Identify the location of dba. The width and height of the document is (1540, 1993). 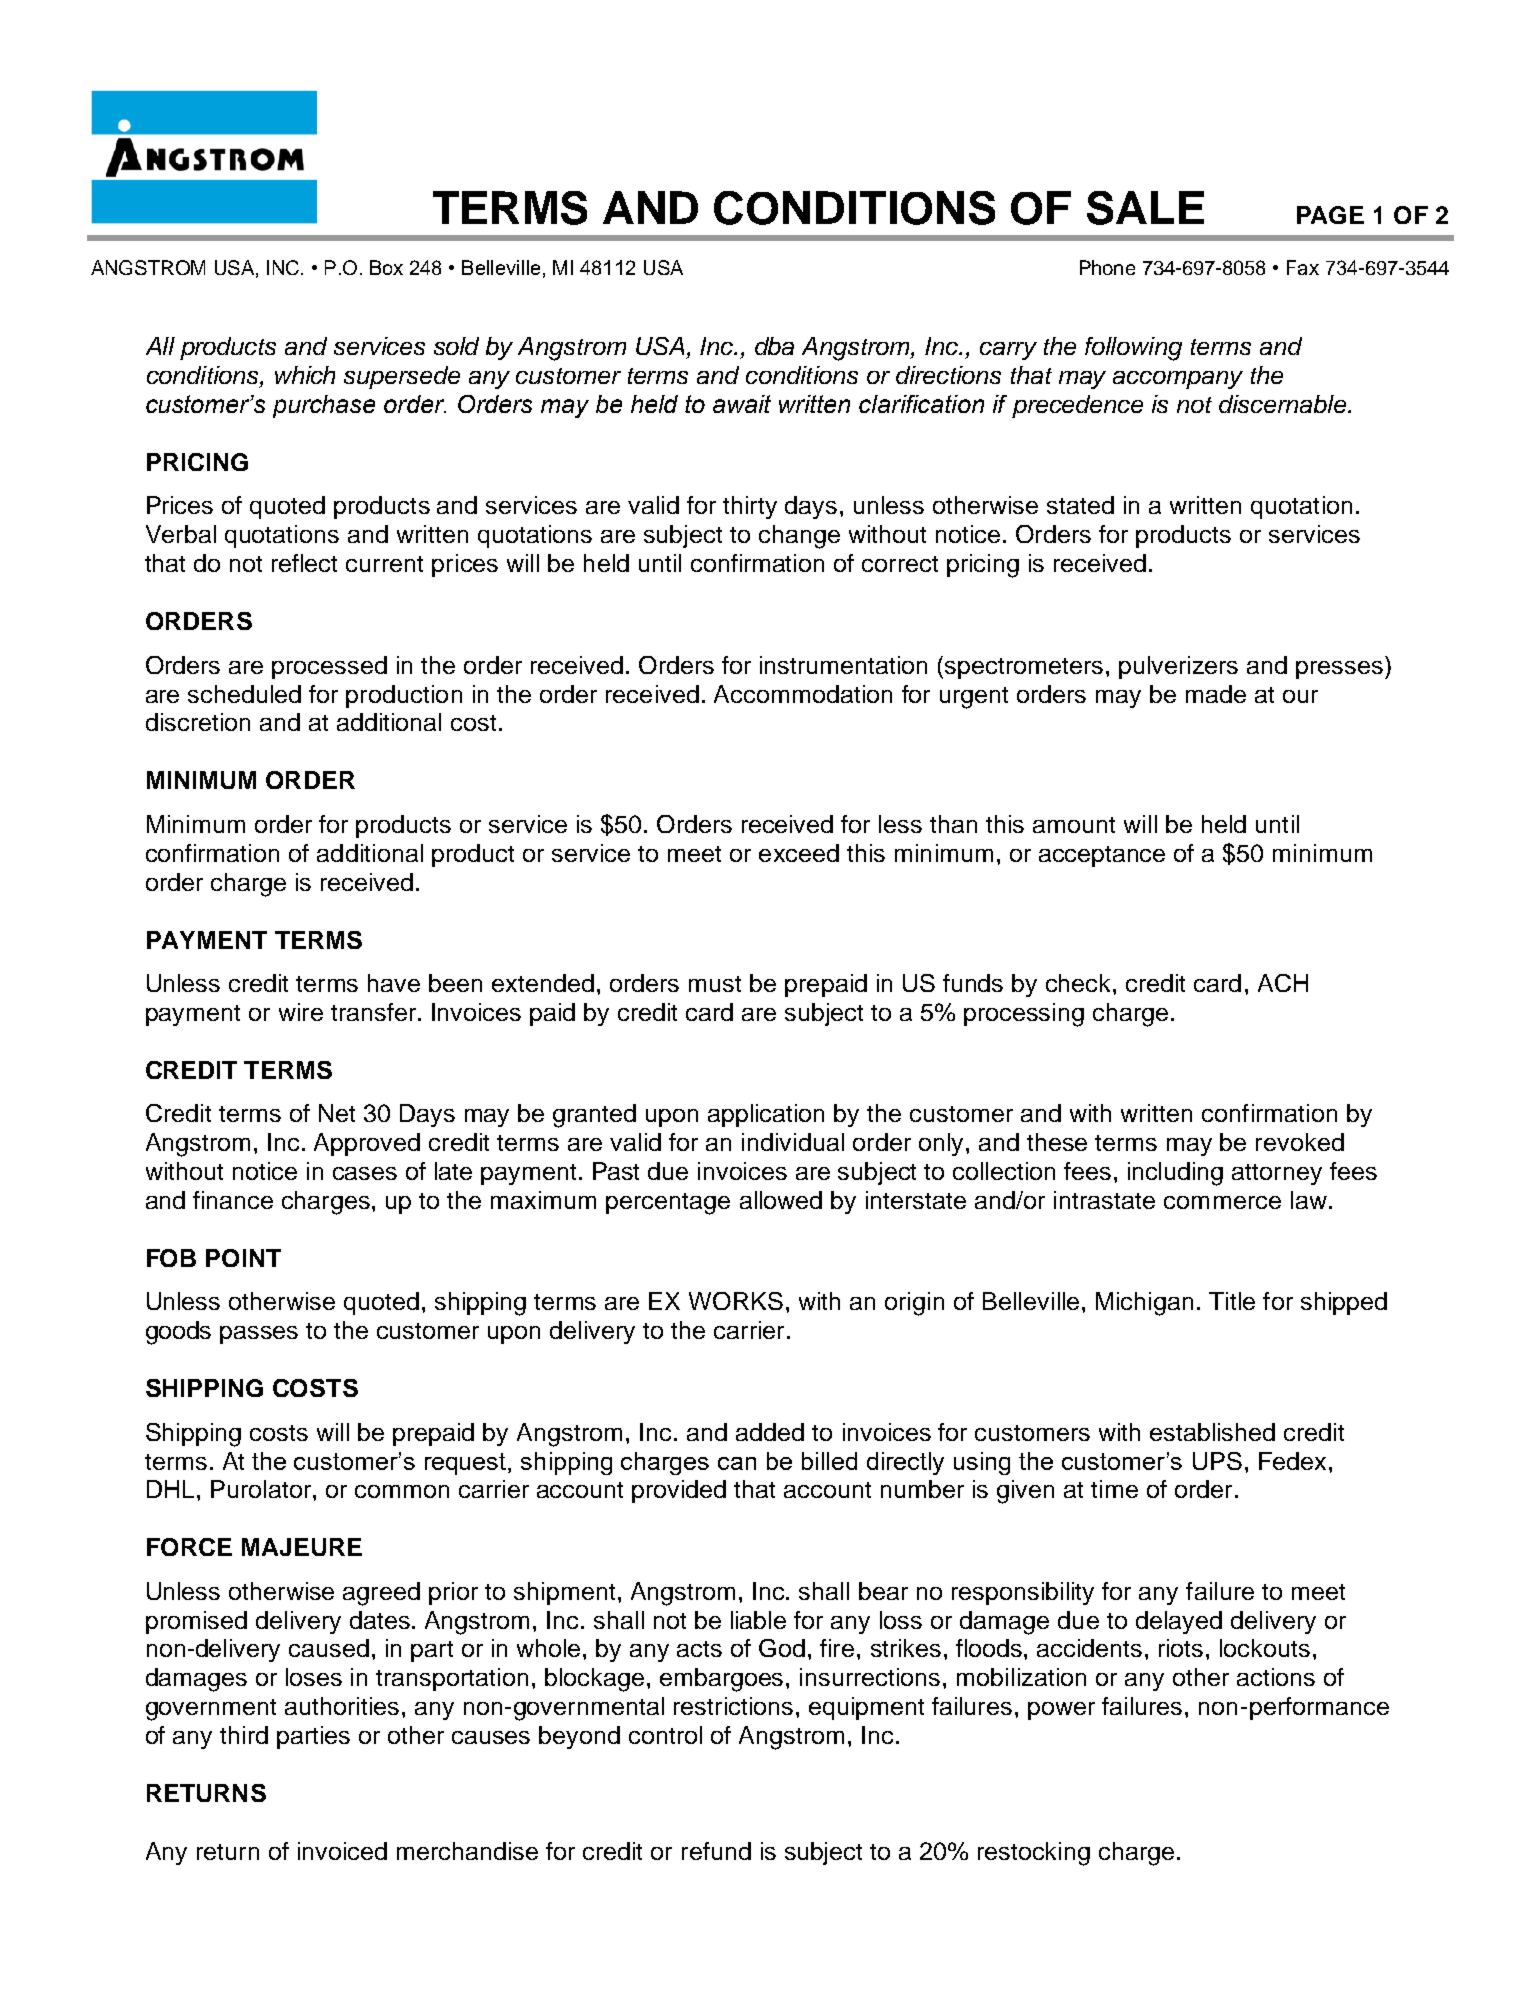
(774, 346).
